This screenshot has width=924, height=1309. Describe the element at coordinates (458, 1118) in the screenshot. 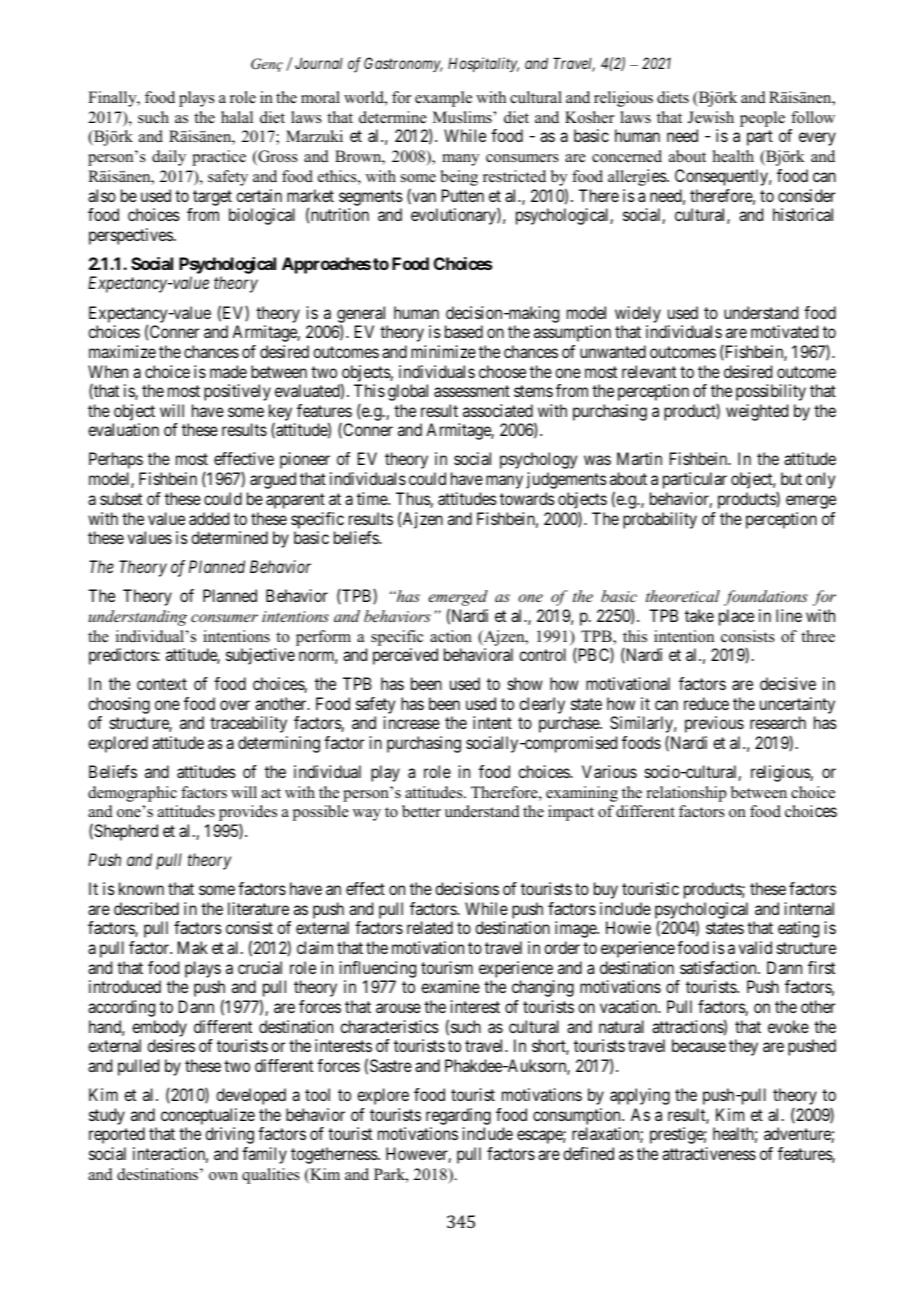

I see `regarding` at that location.
